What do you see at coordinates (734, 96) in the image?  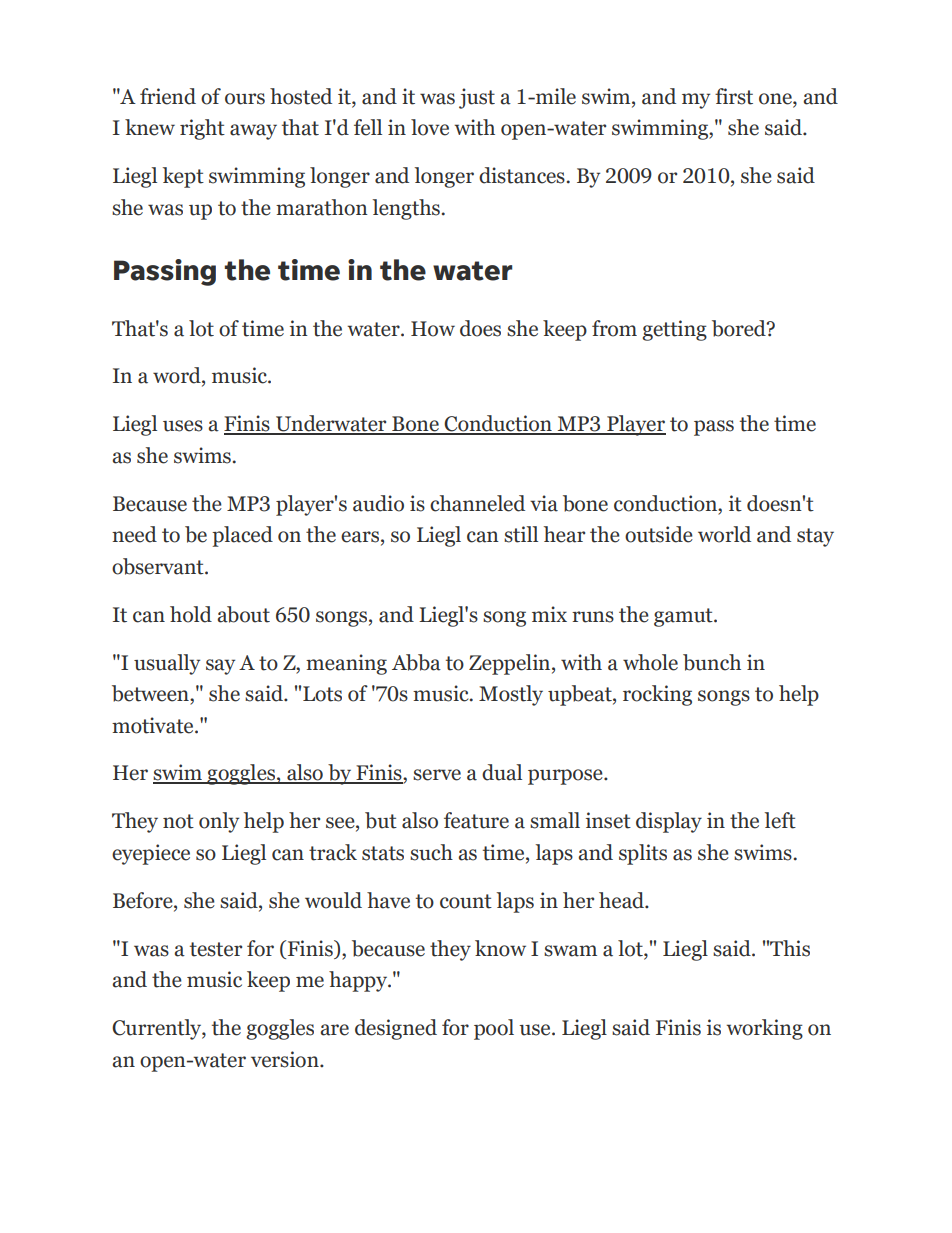 I see `first` at bounding box center [734, 96].
